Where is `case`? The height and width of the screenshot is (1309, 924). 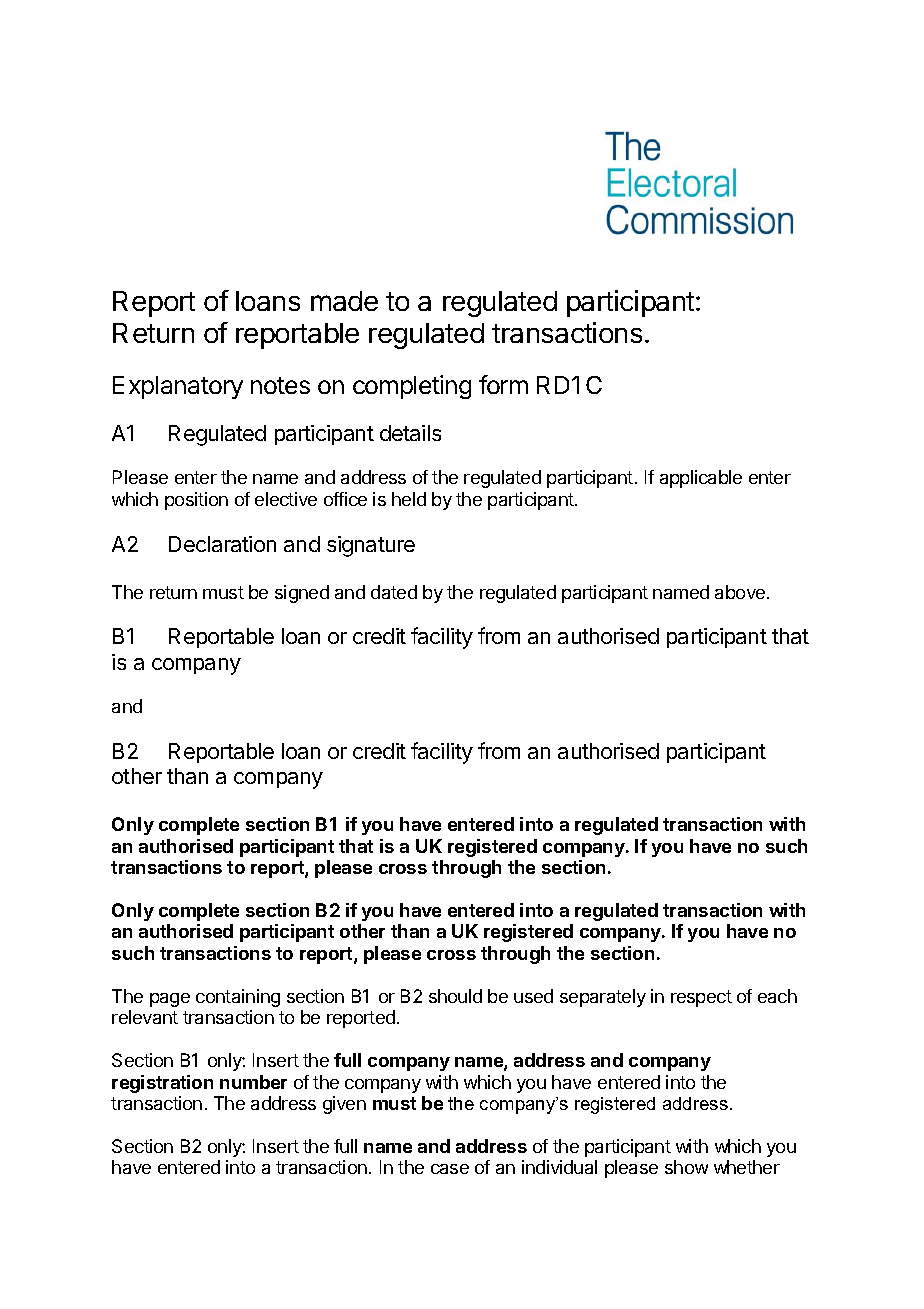 case is located at coordinates (450, 1169).
